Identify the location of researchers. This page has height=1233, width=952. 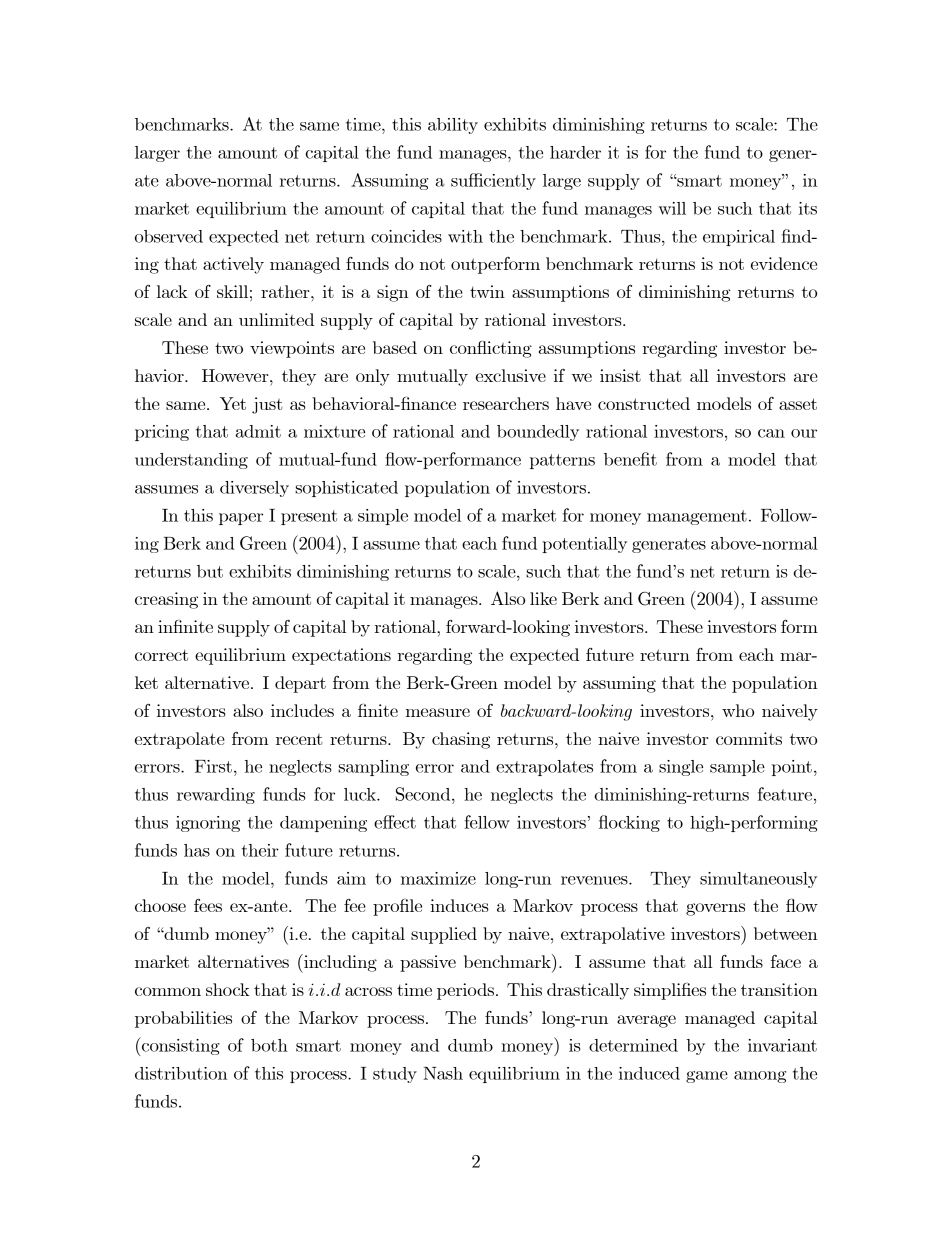
(506, 403).
